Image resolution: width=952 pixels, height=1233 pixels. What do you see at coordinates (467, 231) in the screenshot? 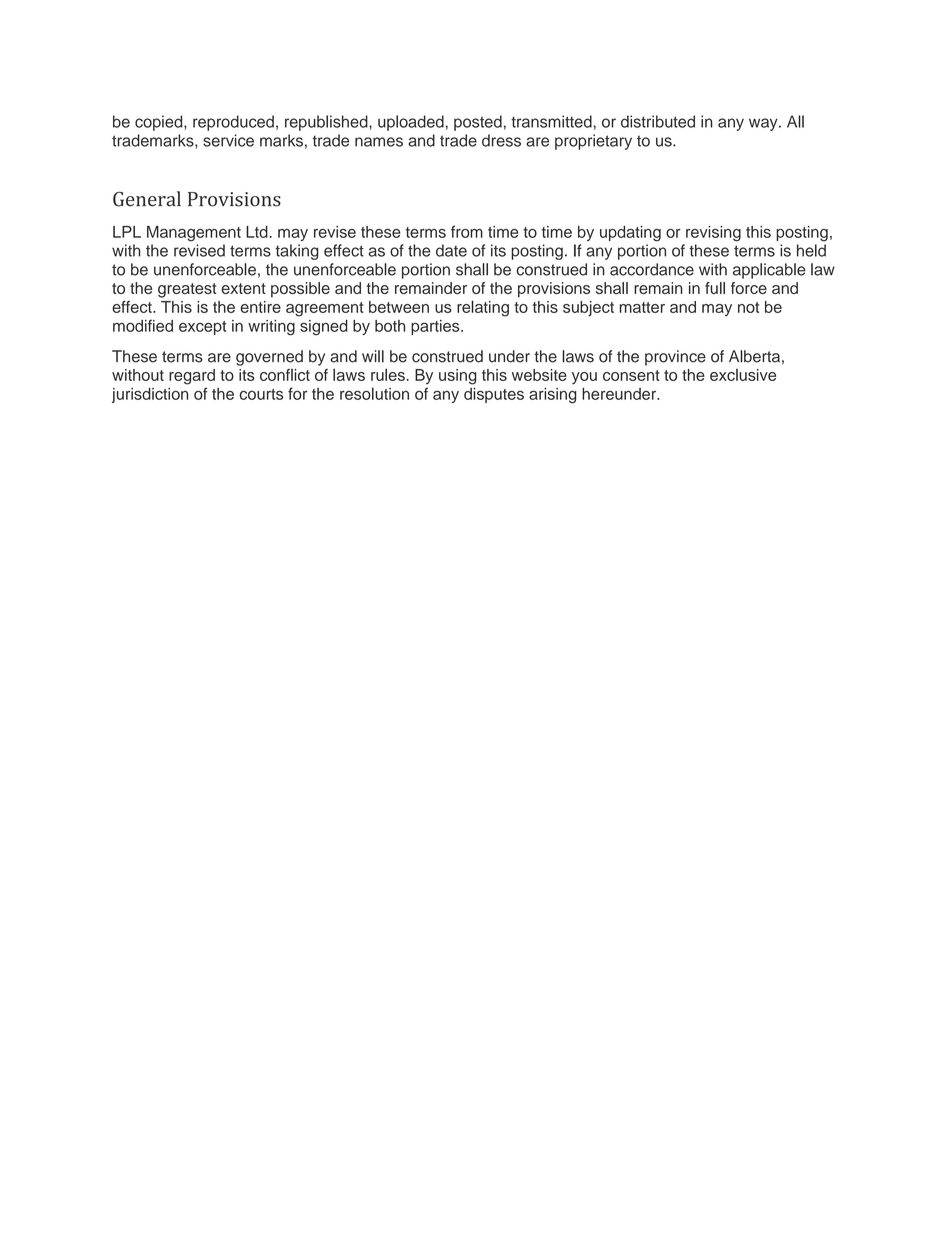
I see `from` at bounding box center [467, 231].
